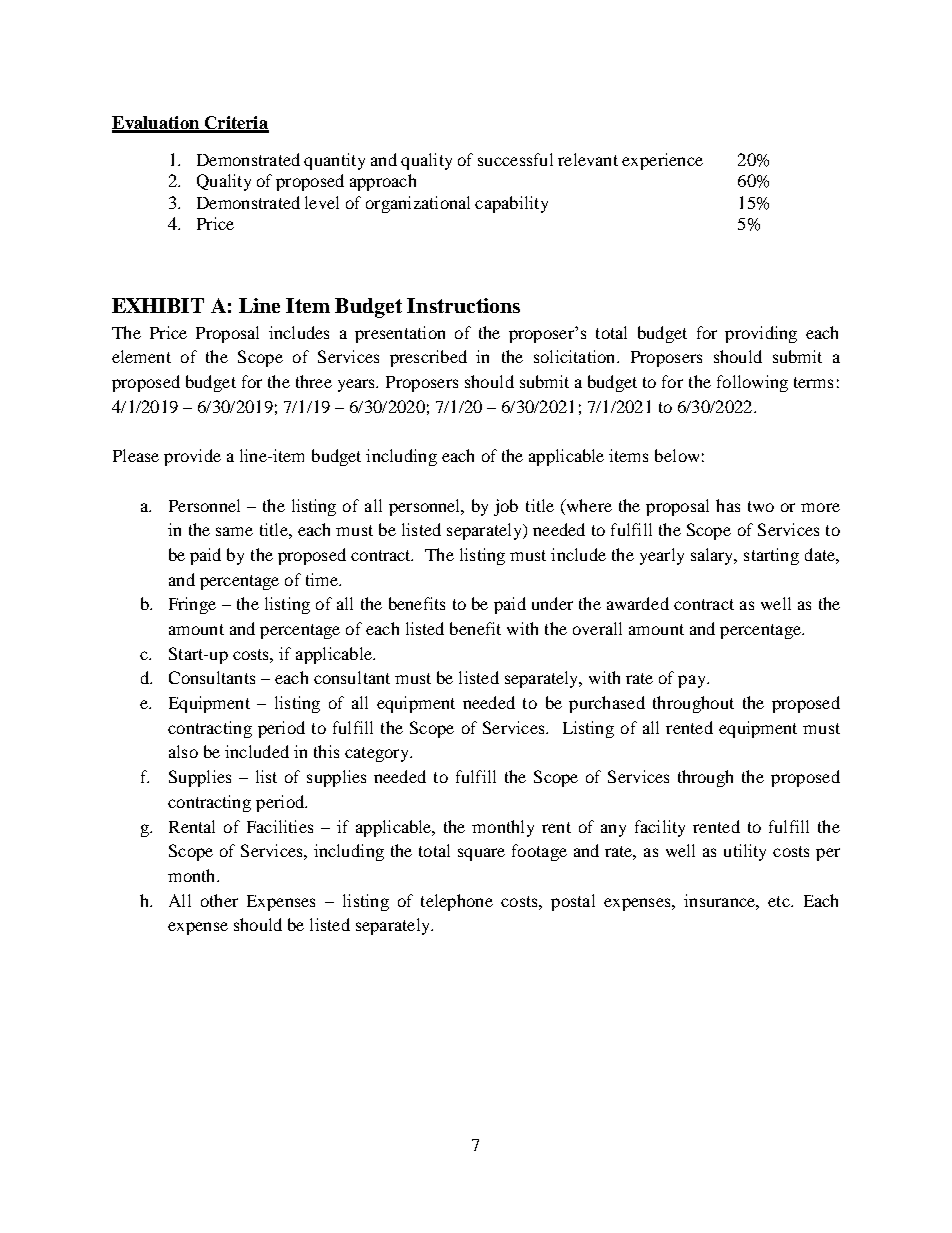 Image resolution: width=952 pixels, height=1233 pixels. What do you see at coordinates (192, 605) in the image?
I see `Fringe` at bounding box center [192, 605].
